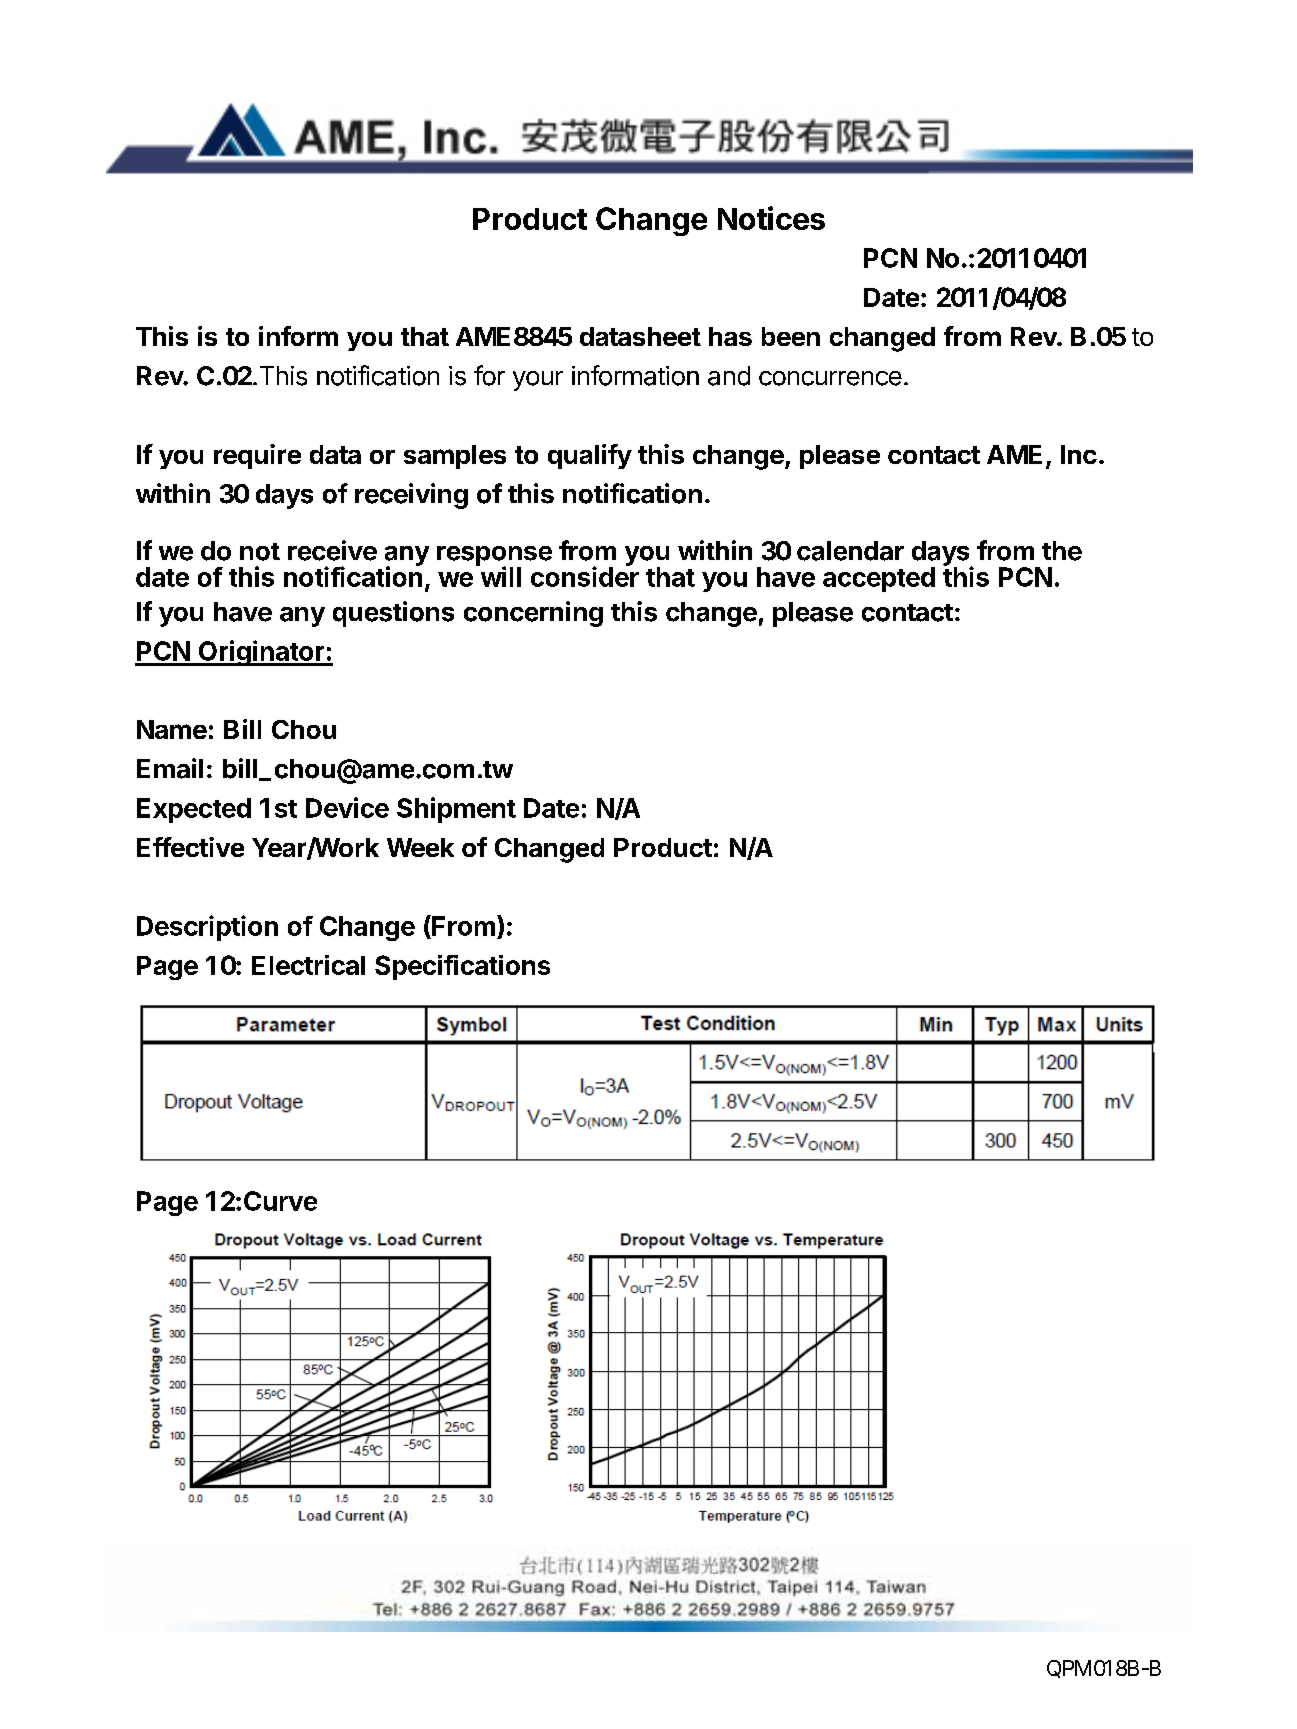 The image size is (1297, 1729). I want to click on require, so click(257, 456).
